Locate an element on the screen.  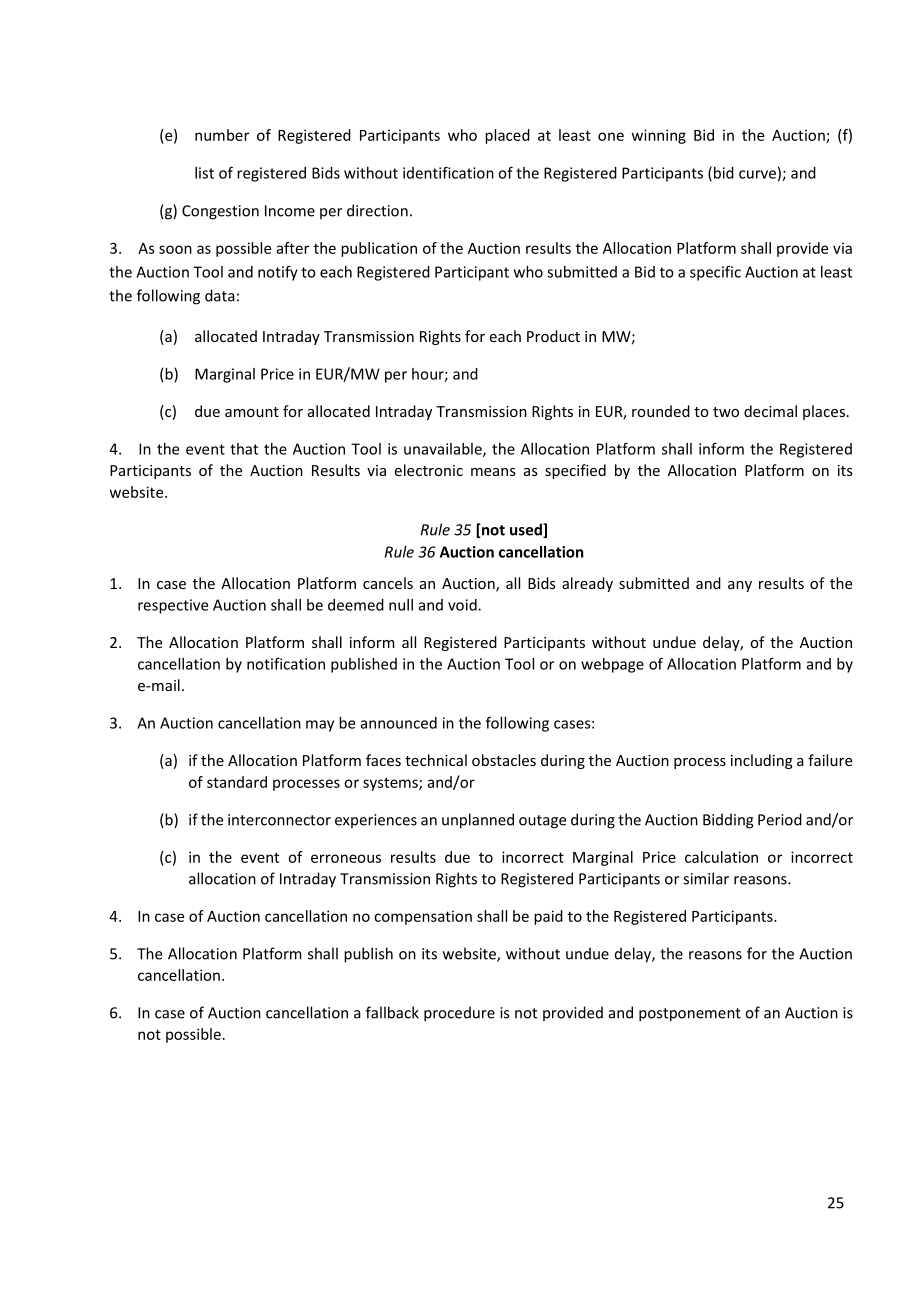
number is located at coordinates (222, 135).
